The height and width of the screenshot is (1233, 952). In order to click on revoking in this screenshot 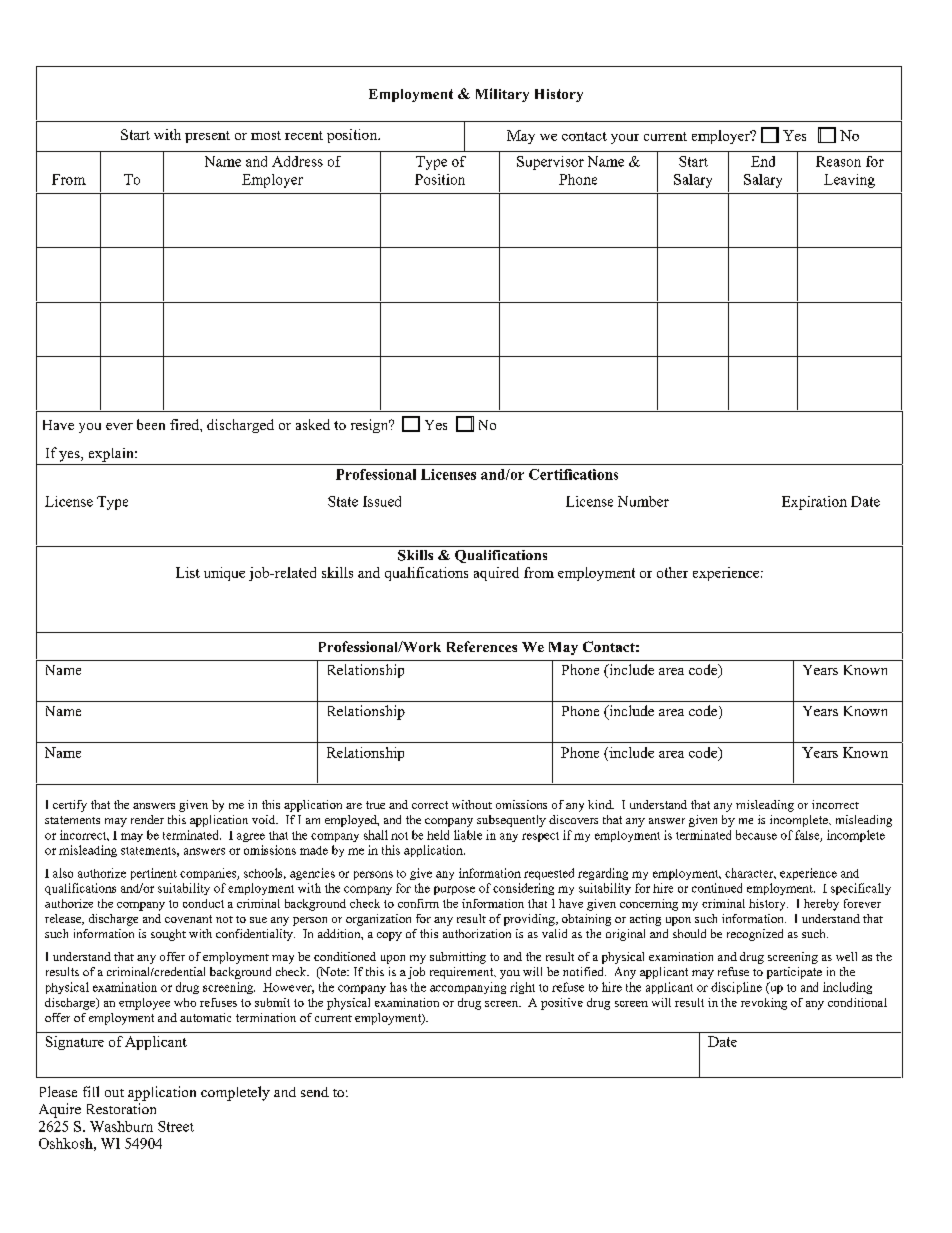, I will do `click(764, 1004)`.
